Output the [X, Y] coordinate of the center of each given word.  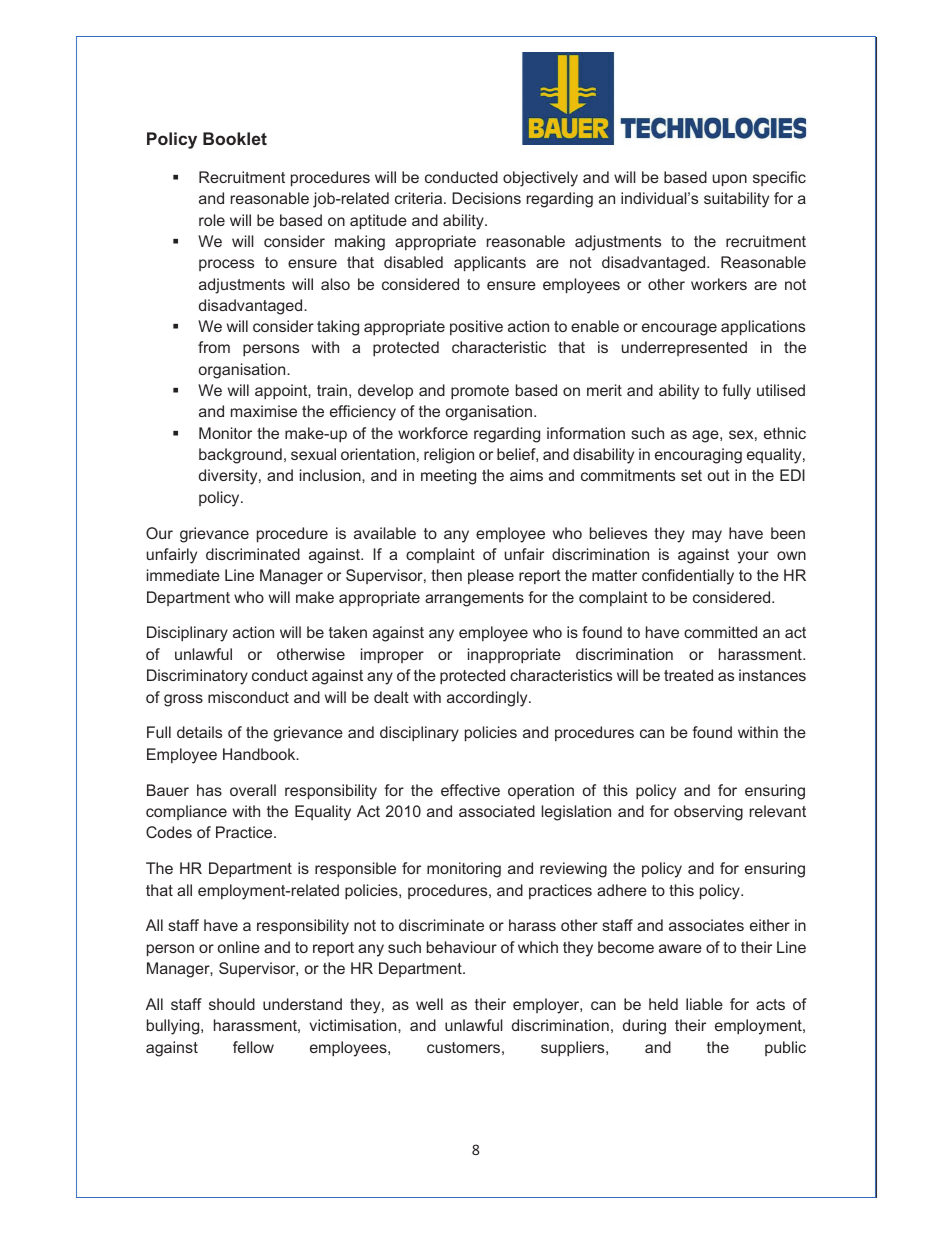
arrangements [474, 599]
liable [704, 1004]
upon [730, 180]
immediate [183, 575]
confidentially [688, 577]
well [429, 1004]
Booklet [235, 138]
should [232, 1004]
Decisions [486, 198]
